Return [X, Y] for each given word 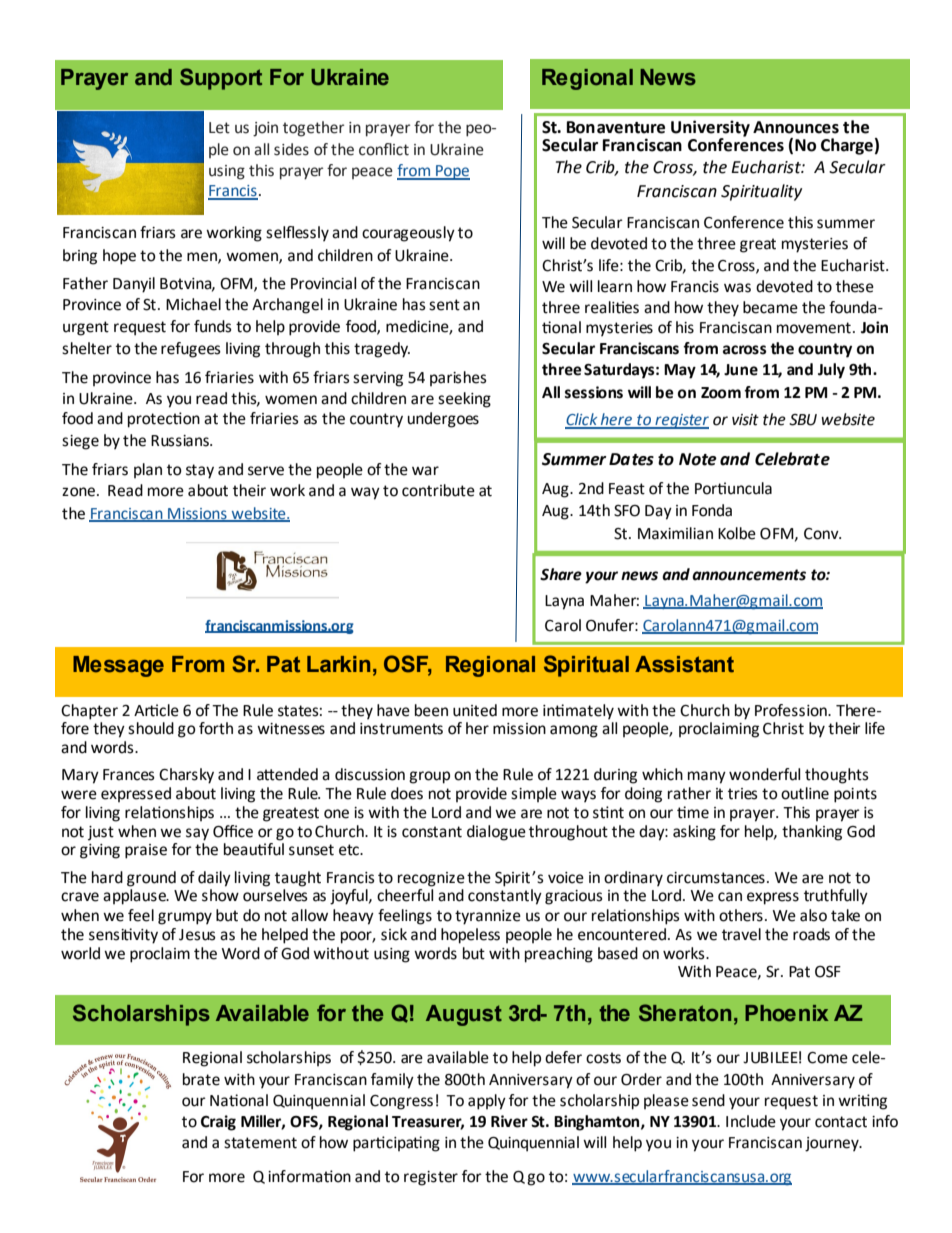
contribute [438, 490]
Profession [792, 710]
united [475, 710]
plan [148, 471]
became [770, 307]
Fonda [712, 510]
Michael [193, 304]
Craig [218, 1123]
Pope [452, 172]
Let [219, 128]
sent [444, 305]
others [741, 915]
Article [156, 710]
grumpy [185, 918]
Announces [796, 127]
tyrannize [488, 917]
